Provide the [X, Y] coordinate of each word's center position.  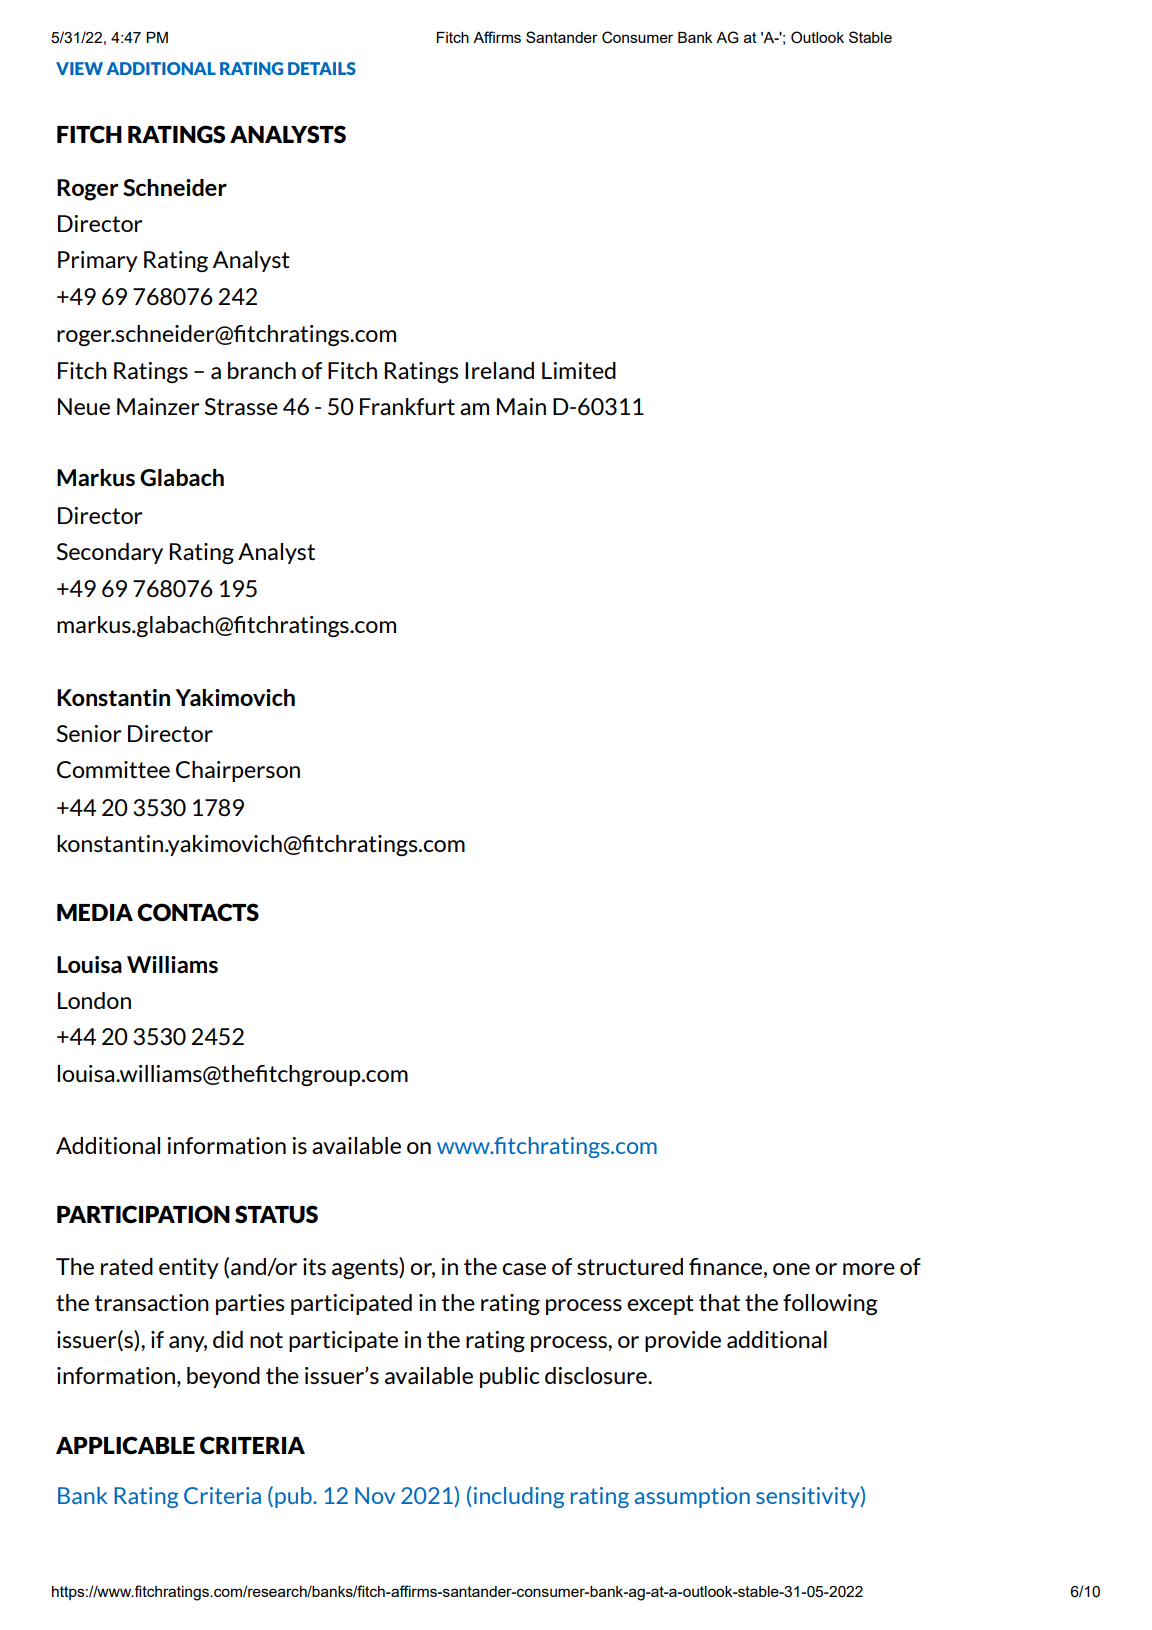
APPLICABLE [125, 1445]
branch [262, 370]
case [524, 1269]
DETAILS [322, 68]
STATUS [276, 1214]
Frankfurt [407, 406]
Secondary [110, 553]
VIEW [79, 68]
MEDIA [95, 912]
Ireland [499, 370]
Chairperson [238, 771]
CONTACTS [198, 912]
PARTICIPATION [143, 1214]
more [869, 1269]
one [791, 1269]
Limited [579, 370]
